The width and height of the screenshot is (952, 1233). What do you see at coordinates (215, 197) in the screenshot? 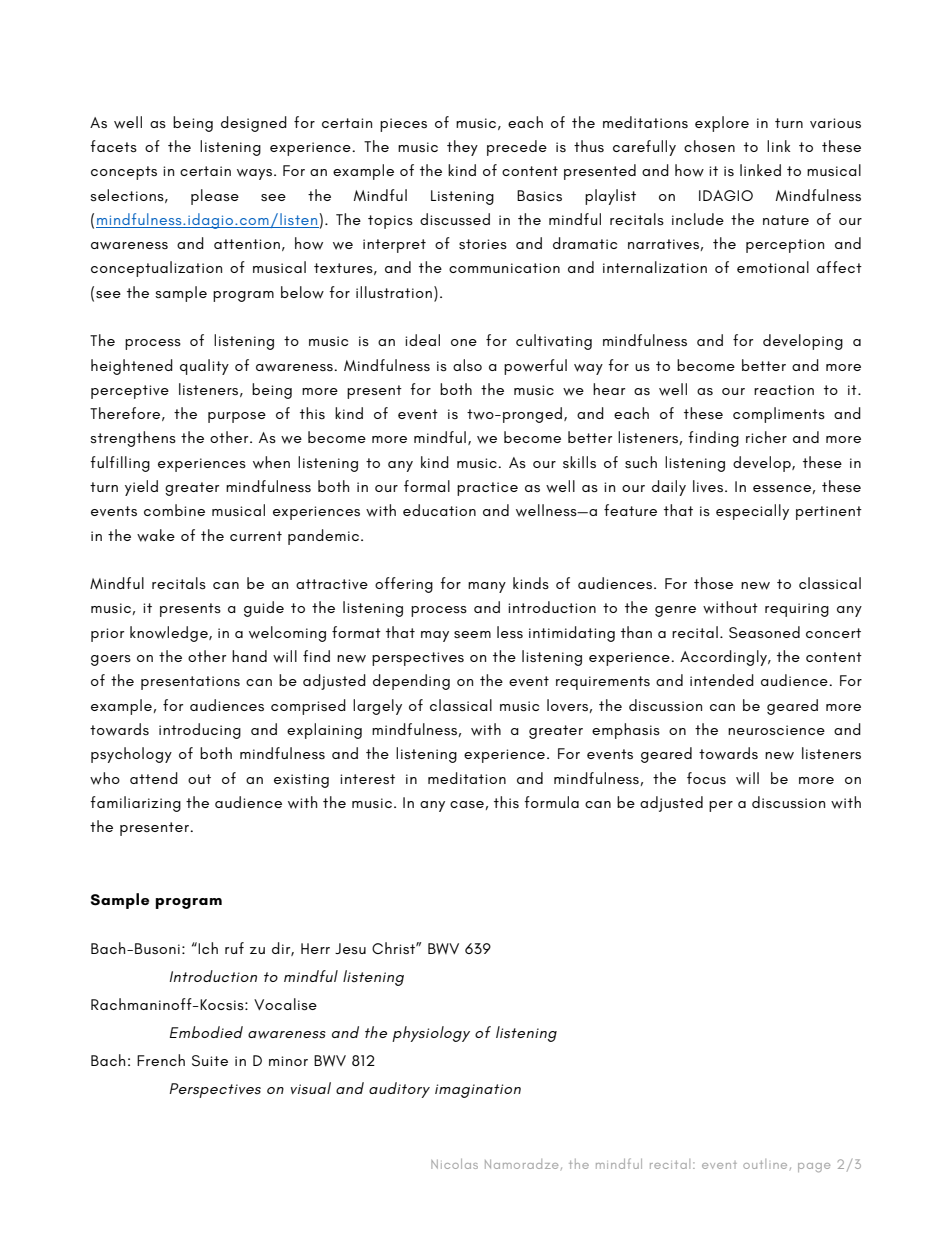
I see `please` at bounding box center [215, 197].
